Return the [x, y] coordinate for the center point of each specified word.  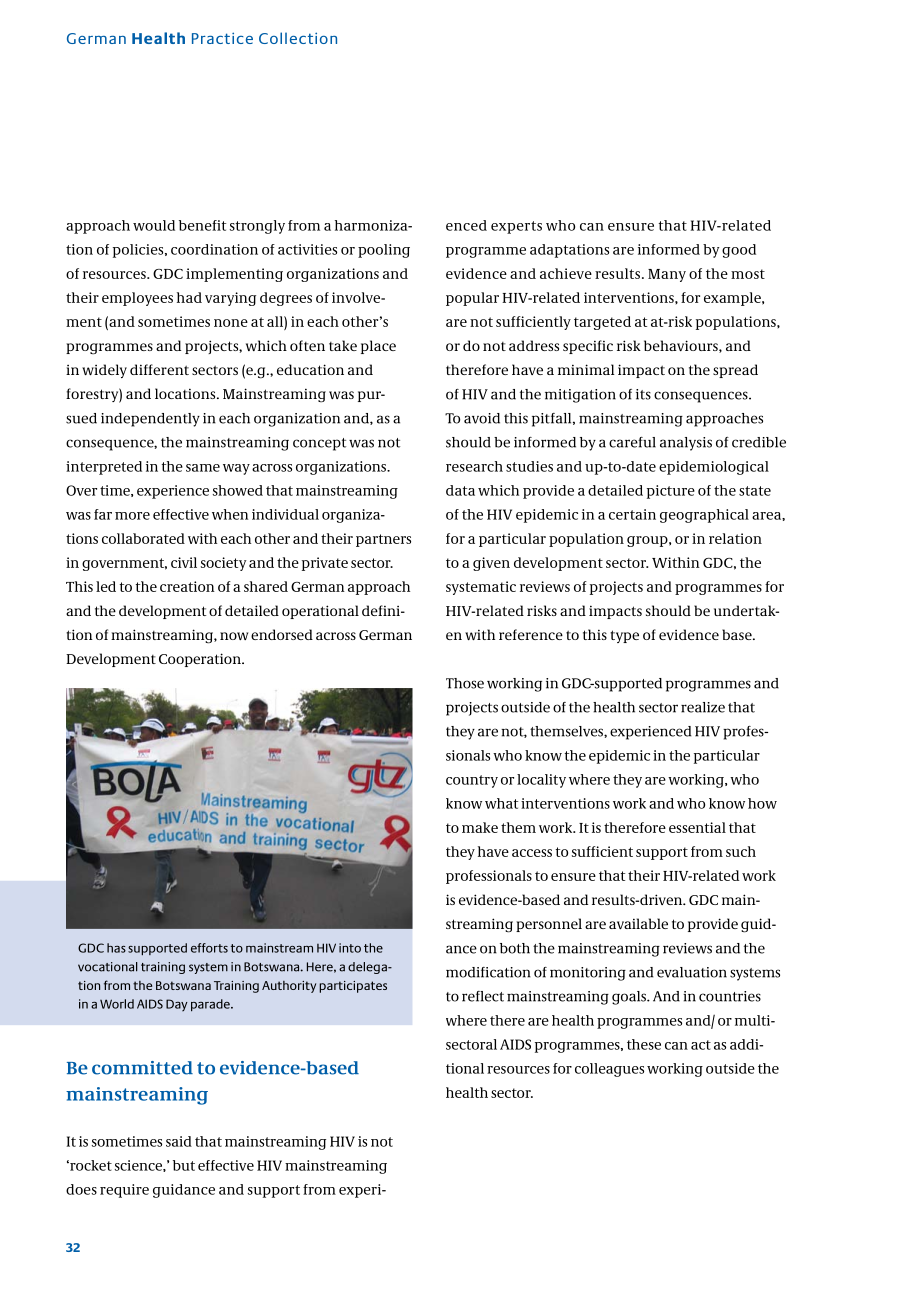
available [638, 923]
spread [735, 371]
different [159, 369]
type [624, 636]
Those [465, 683]
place [378, 347]
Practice [222, 38]
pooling [384, 251]
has [116, 948]
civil [184, 562]
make [480, 827]
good [739, 251]
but [184, 1165]
